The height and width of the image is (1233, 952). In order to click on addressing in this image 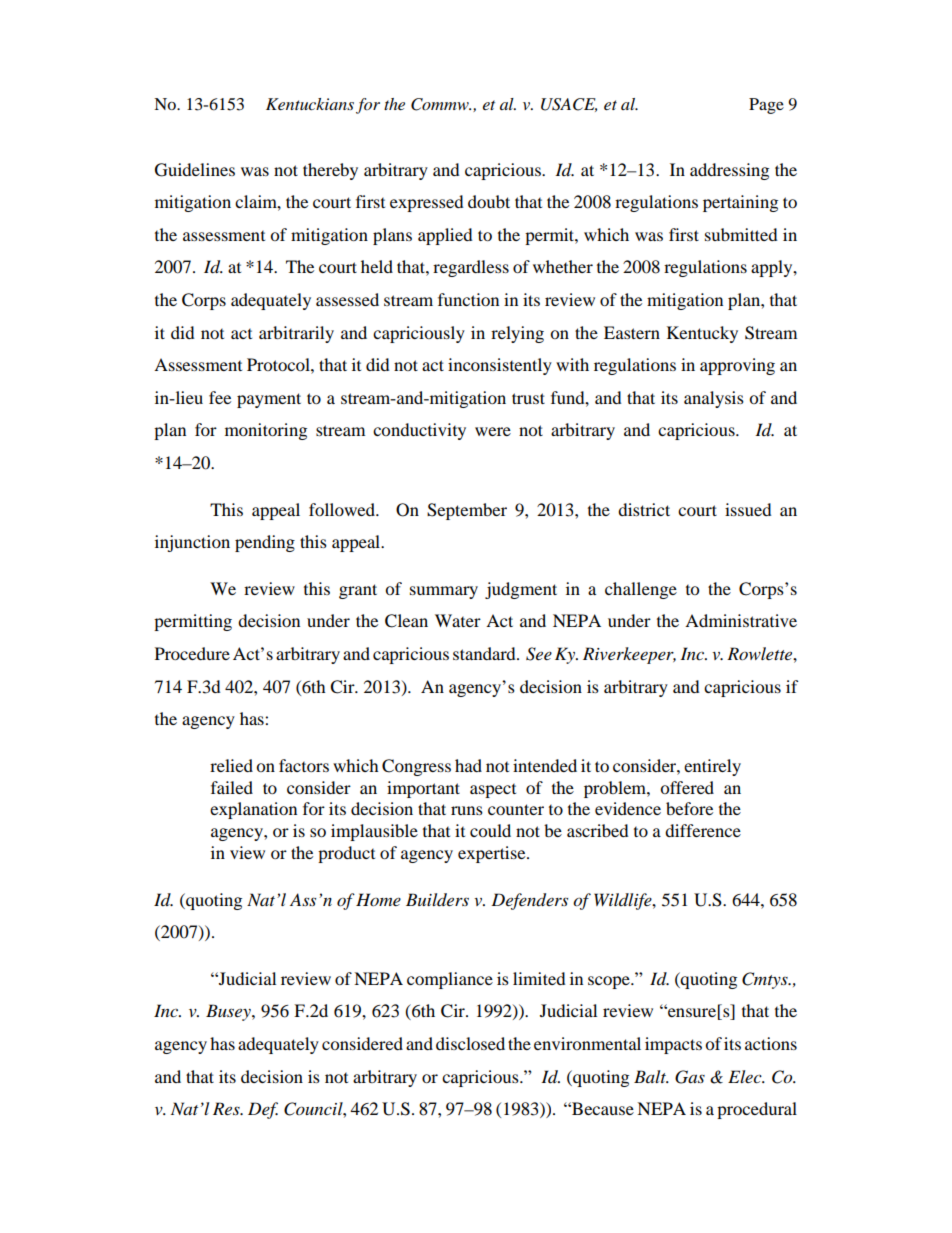, I will do `click(729, 171)`.
